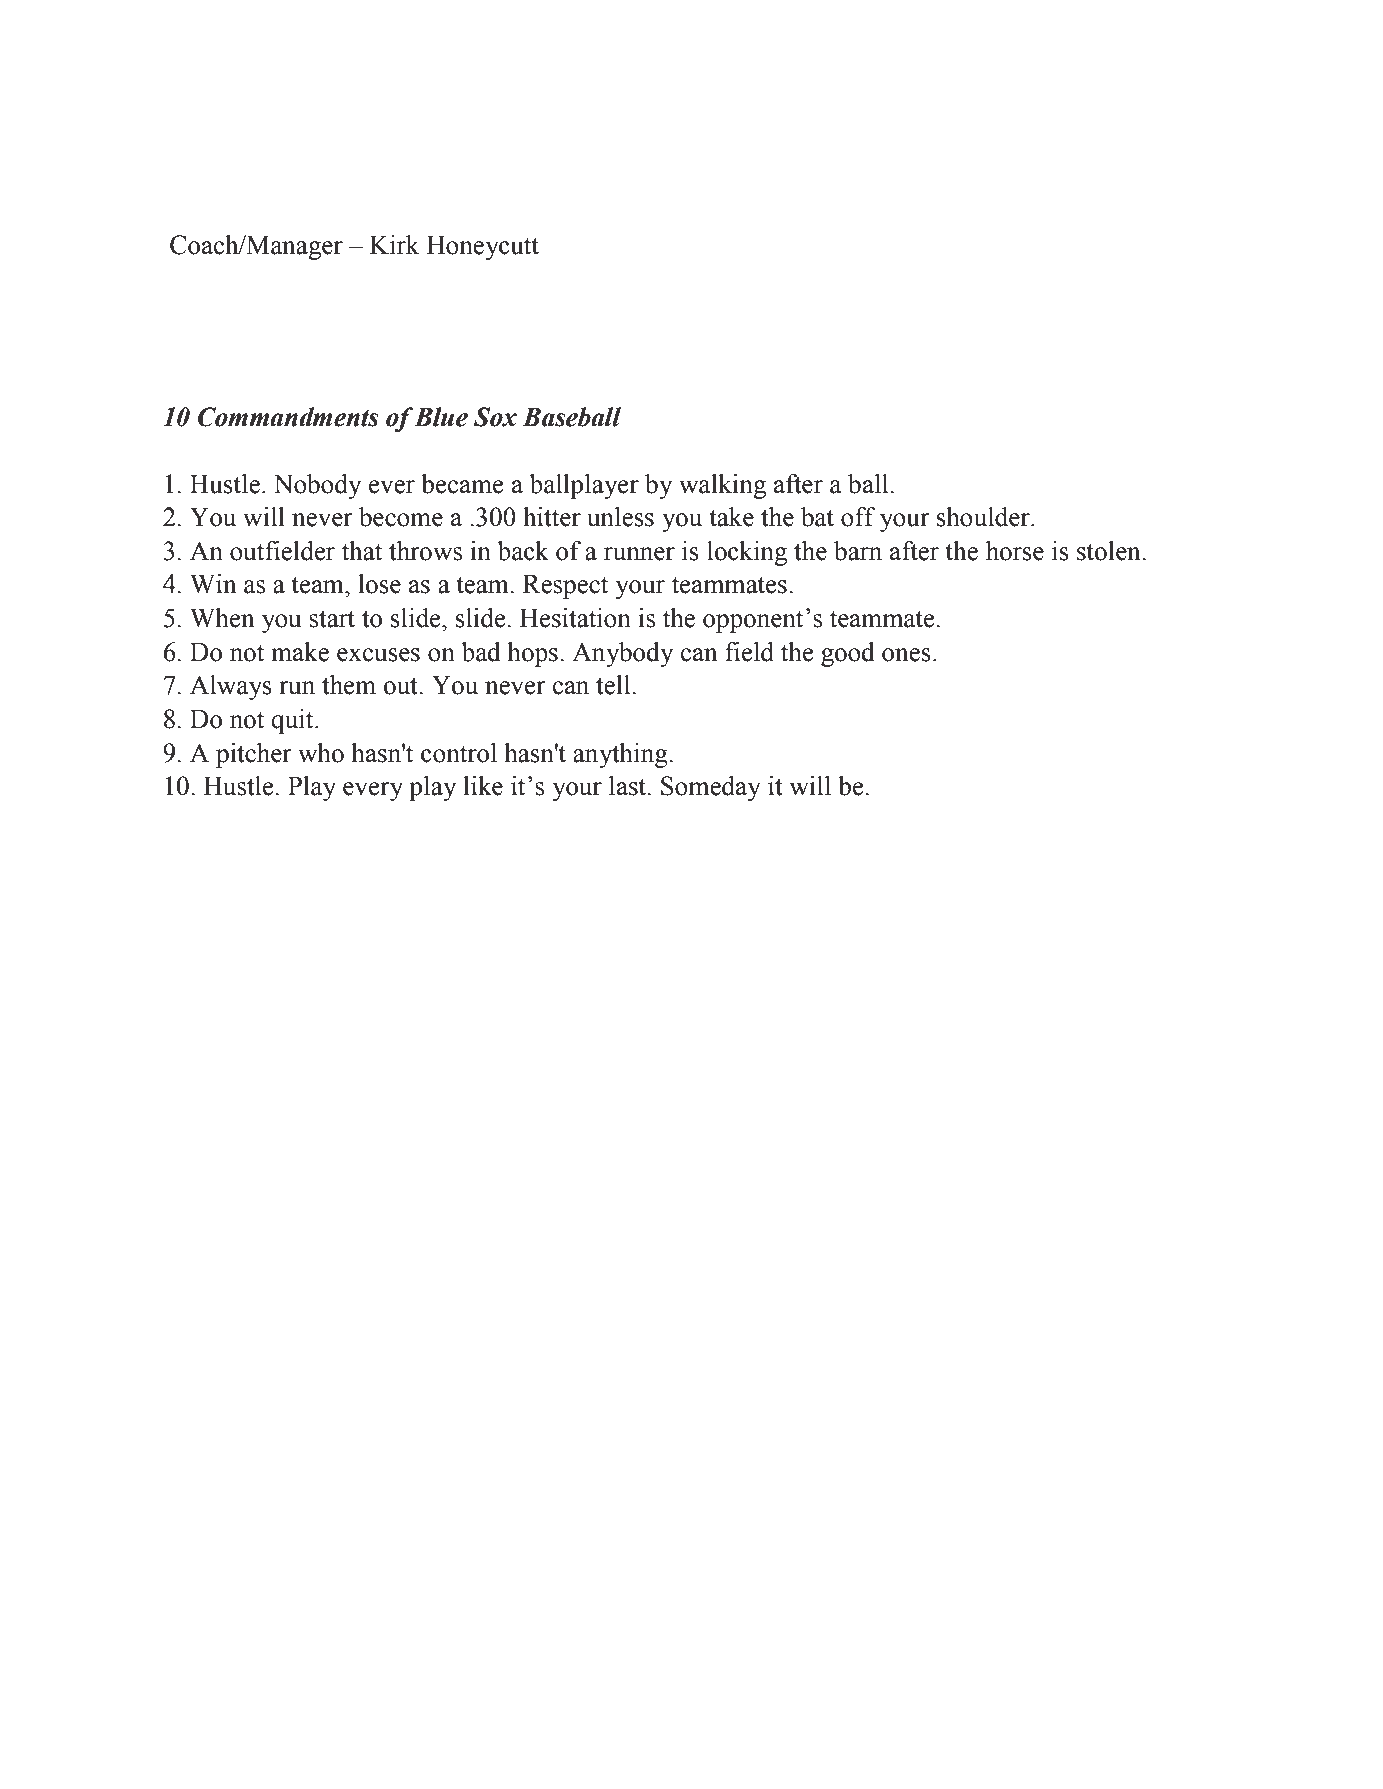 Image resolution: width=1383 pixels, height=1789 pixels. What do you see at coordinates (629, 786) in the image?
I see `last` at bounding box center [629, 786].
